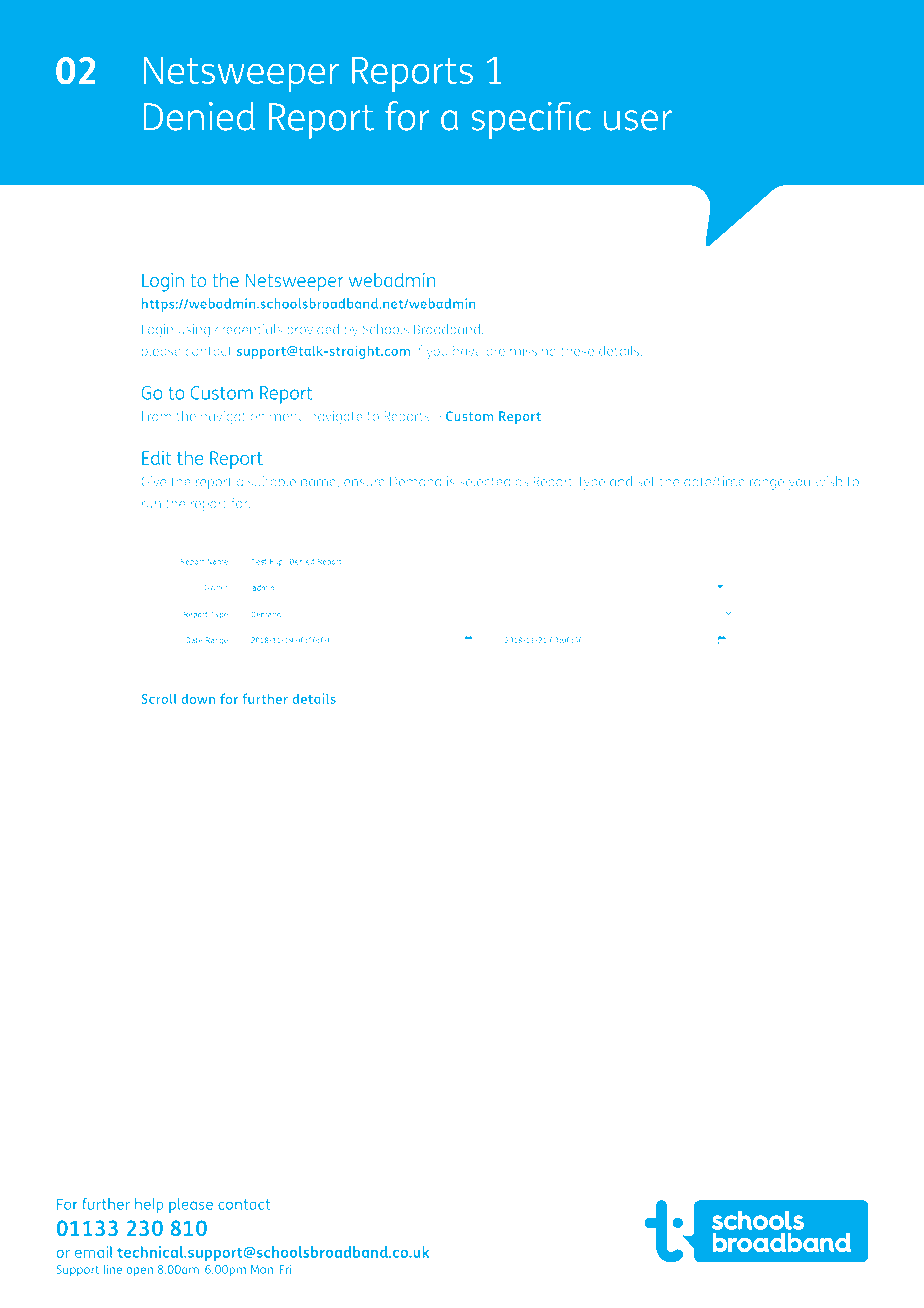 The width and height of the screenshot is (924, 1308). I want to click on Scroll, so click(159, 698).
